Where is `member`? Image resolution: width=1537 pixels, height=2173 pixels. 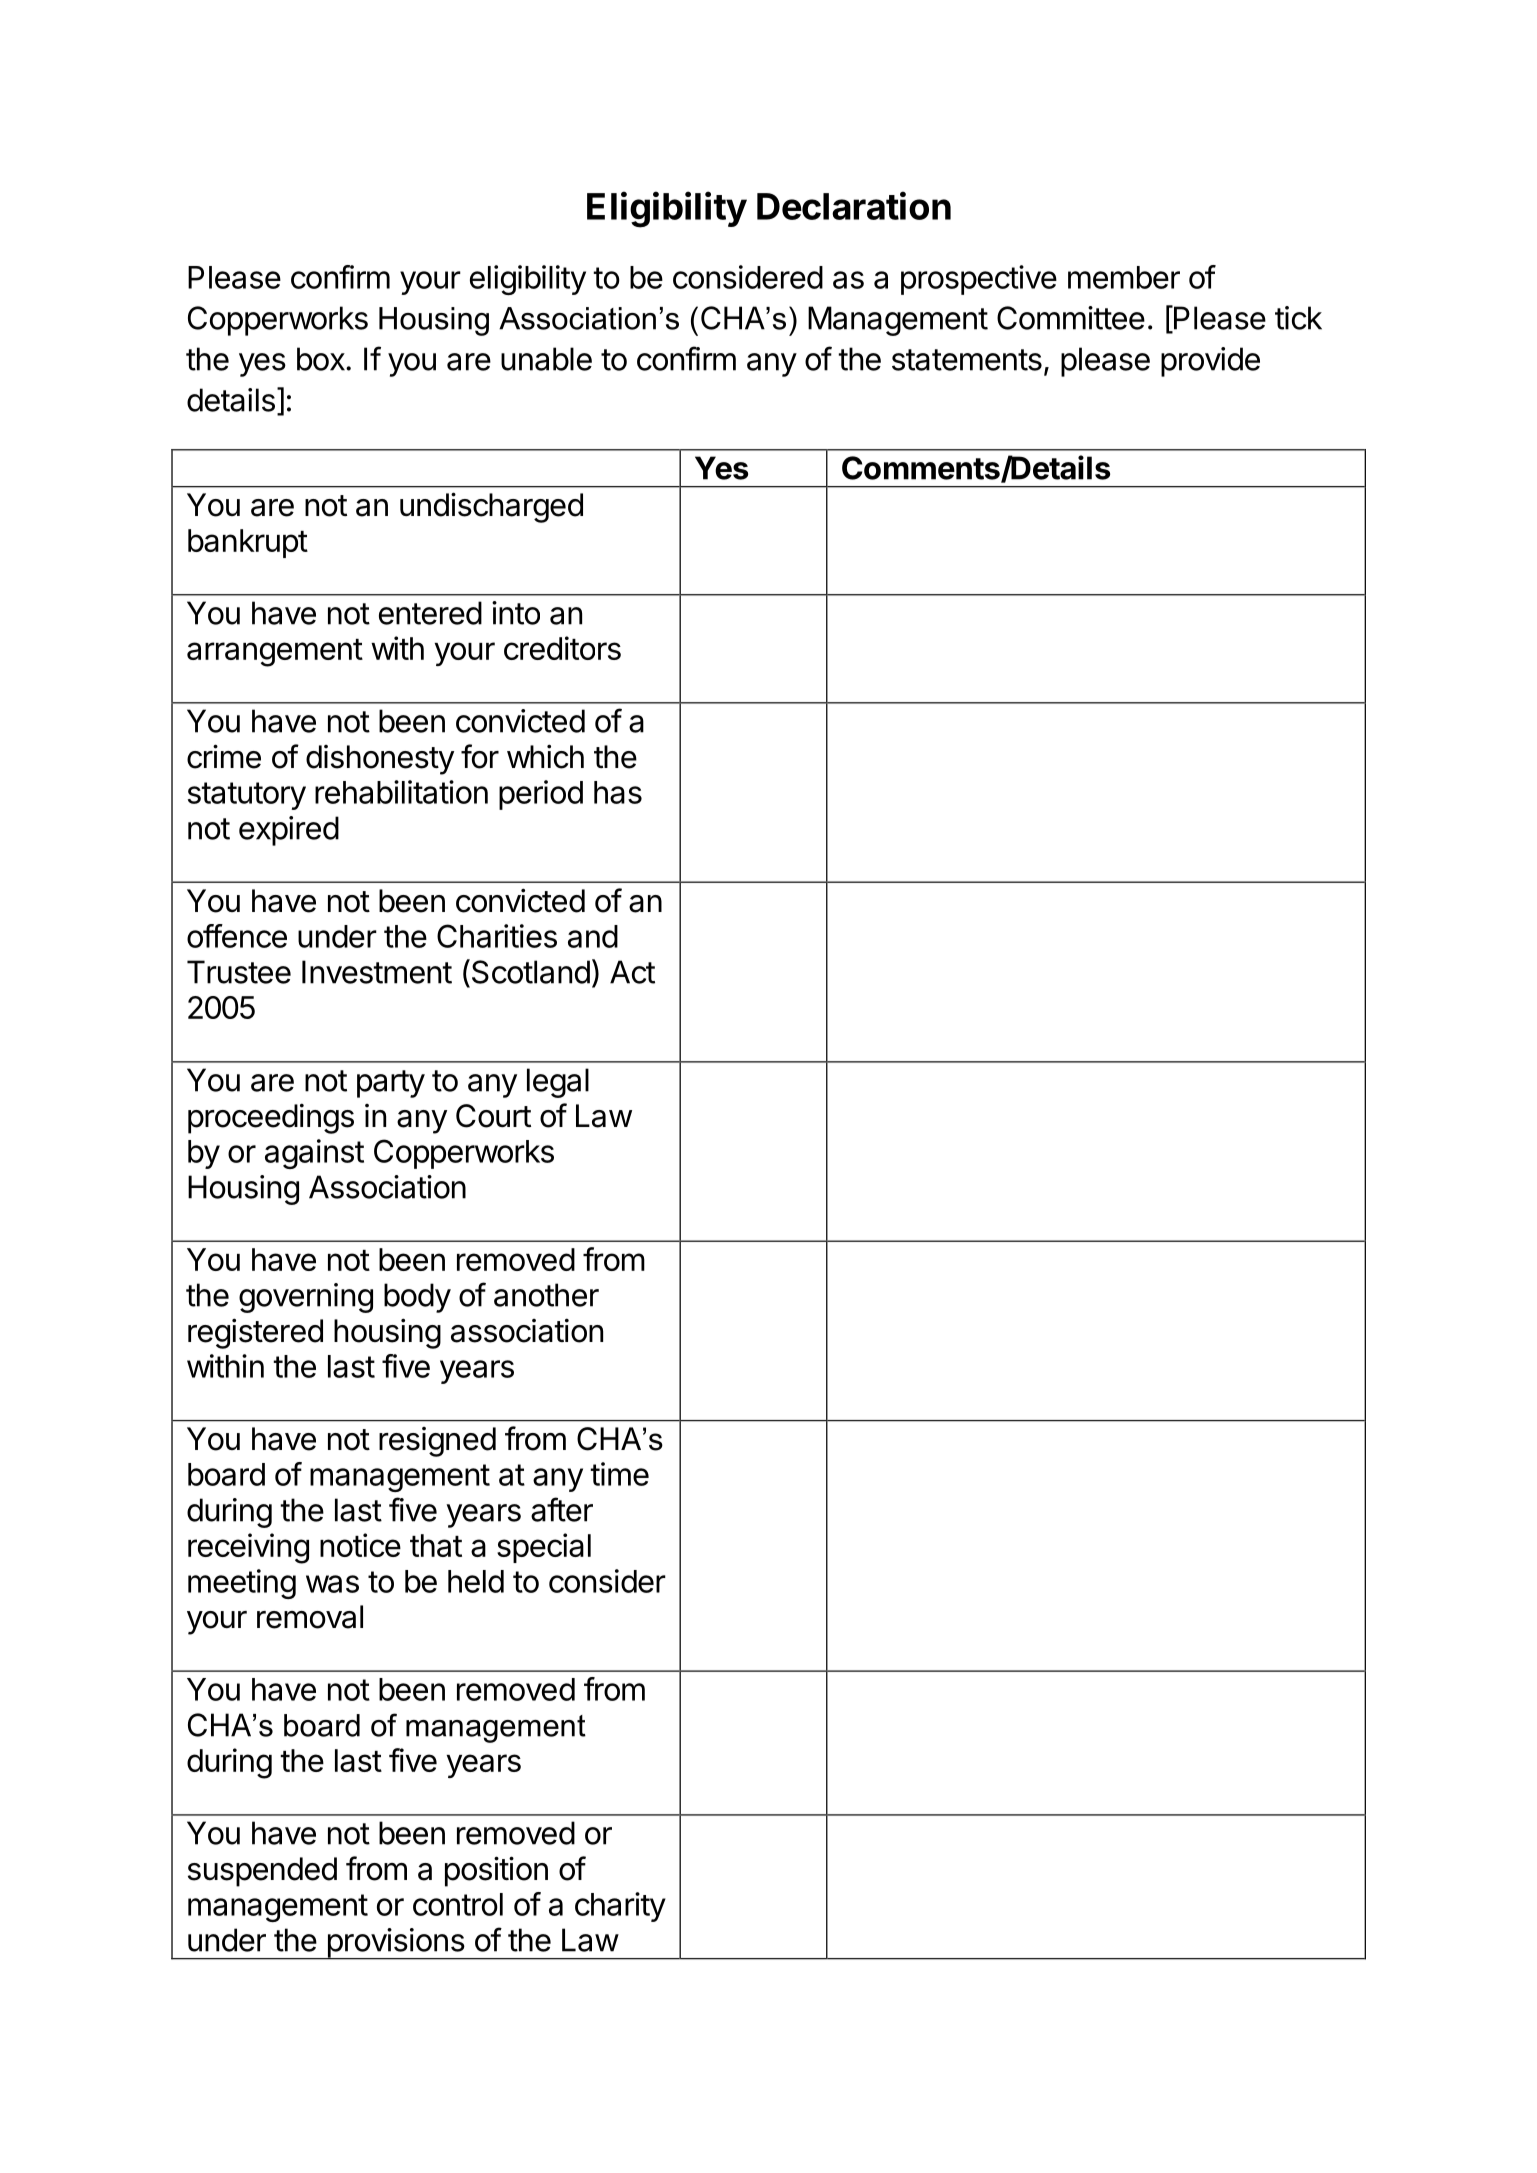 member is located at coordinates (1124, 277).
